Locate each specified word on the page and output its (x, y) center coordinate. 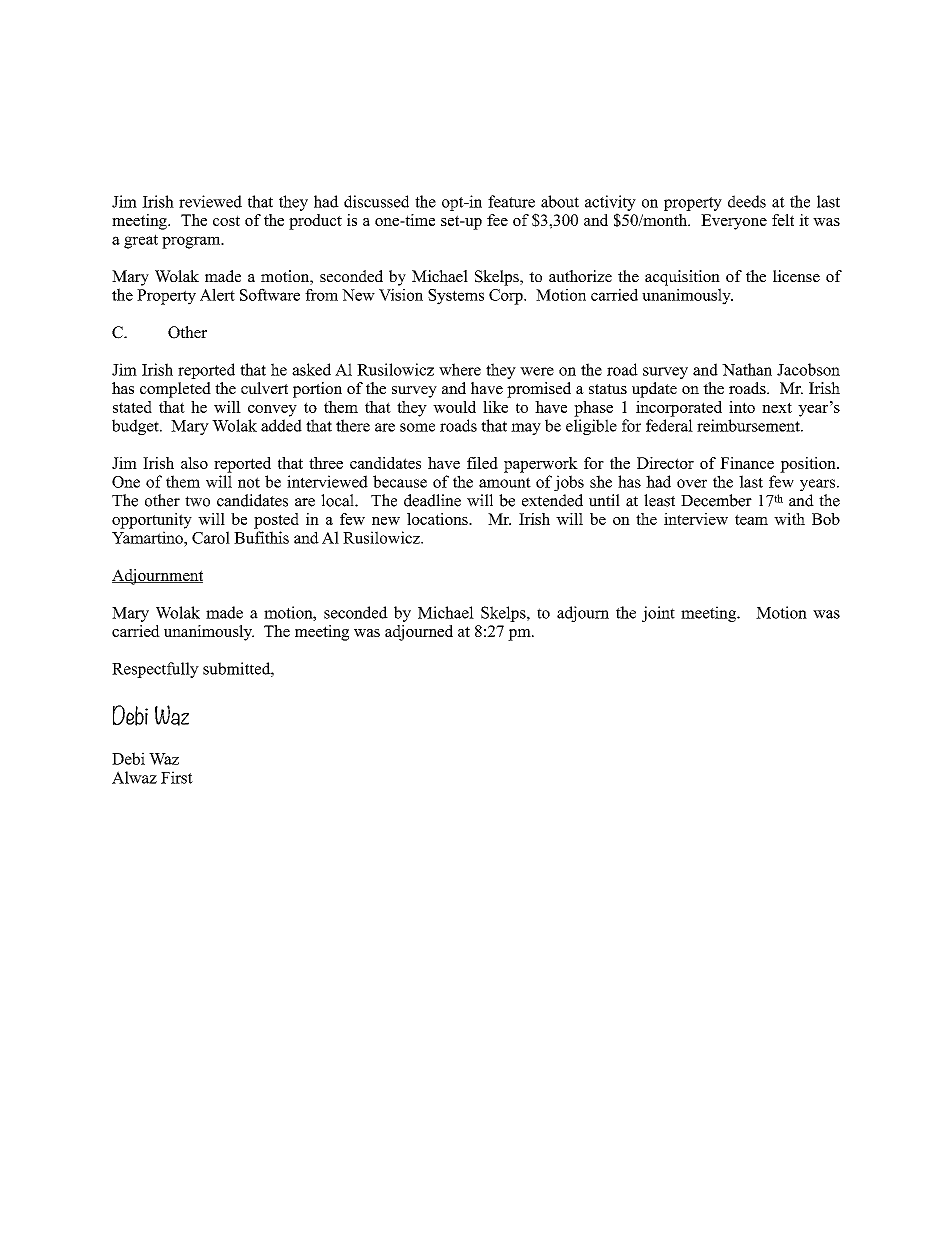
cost (226, 220)
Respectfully (155, 670)
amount (505, 482)
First (177, 777)
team (751, 519)
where (460, 369)
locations (438, 519)
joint (658, 614)
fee (497, 220)
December (716, 500)
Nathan (747, 369)
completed (175, 390)
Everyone (734, 222)
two (197, 501)
